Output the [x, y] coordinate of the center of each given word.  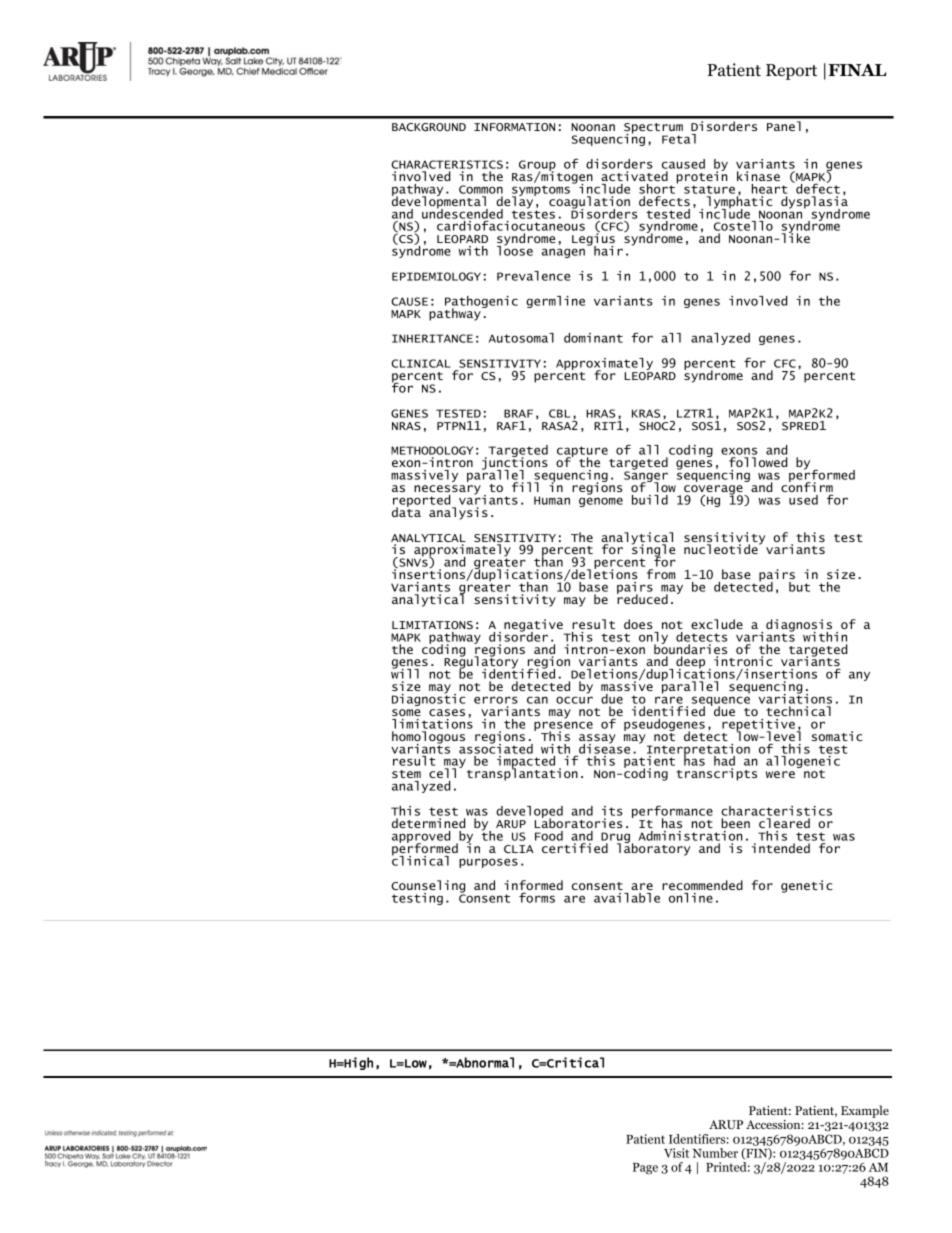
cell [442, 773]
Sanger [646, 477]
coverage [714, 491]
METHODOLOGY [432, 452]
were [780, 774]
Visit [676, 1153]
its [612, 811]
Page [645, 1168]
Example [865, 1111]
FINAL [857, 70]
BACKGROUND [429, 127]
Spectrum [653, 129]
